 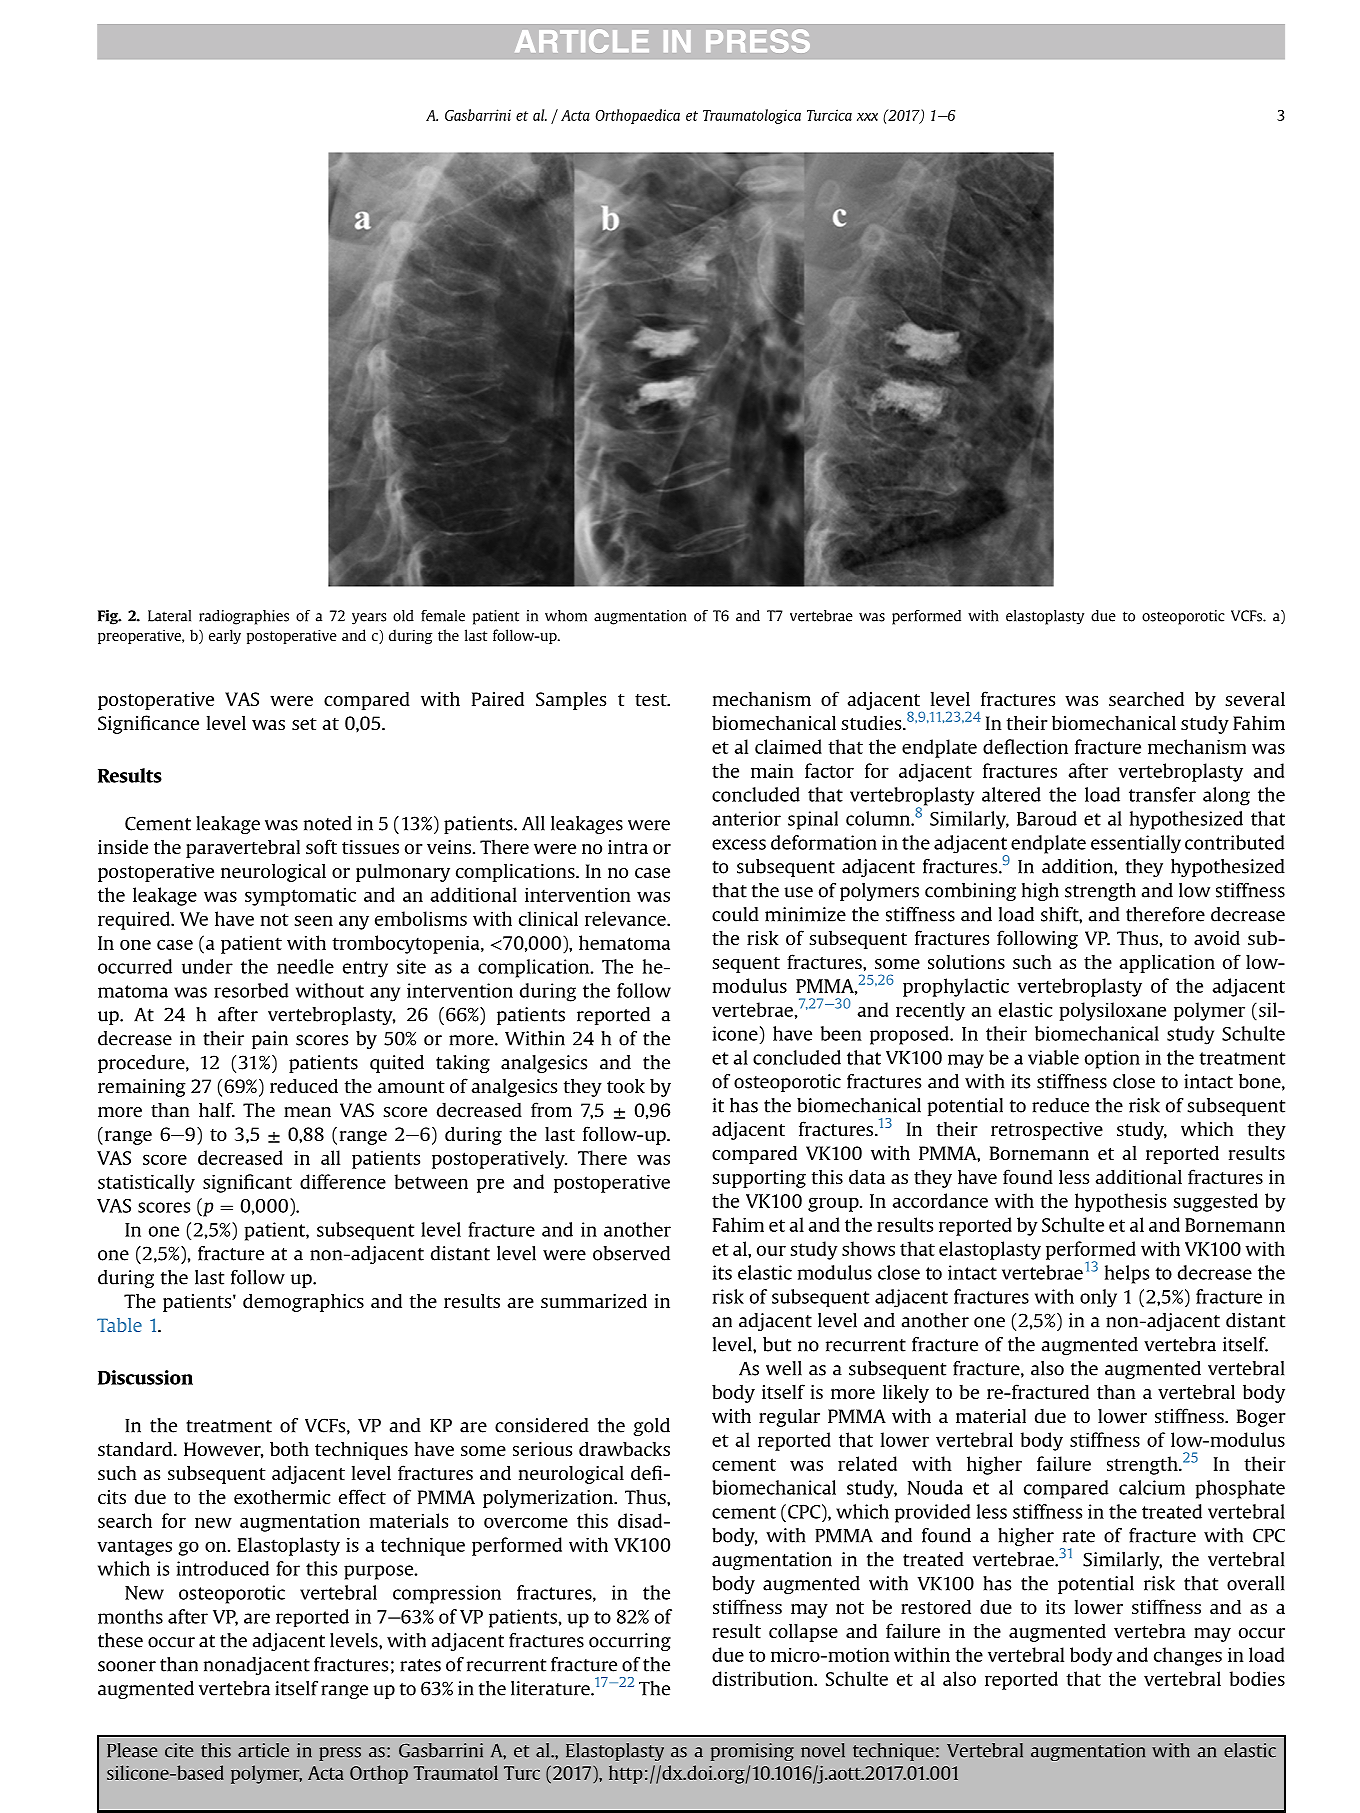 What do you see at coordinates (1162, 794) in the document?
I see `transfer` at bounding box center [1162, 794].
